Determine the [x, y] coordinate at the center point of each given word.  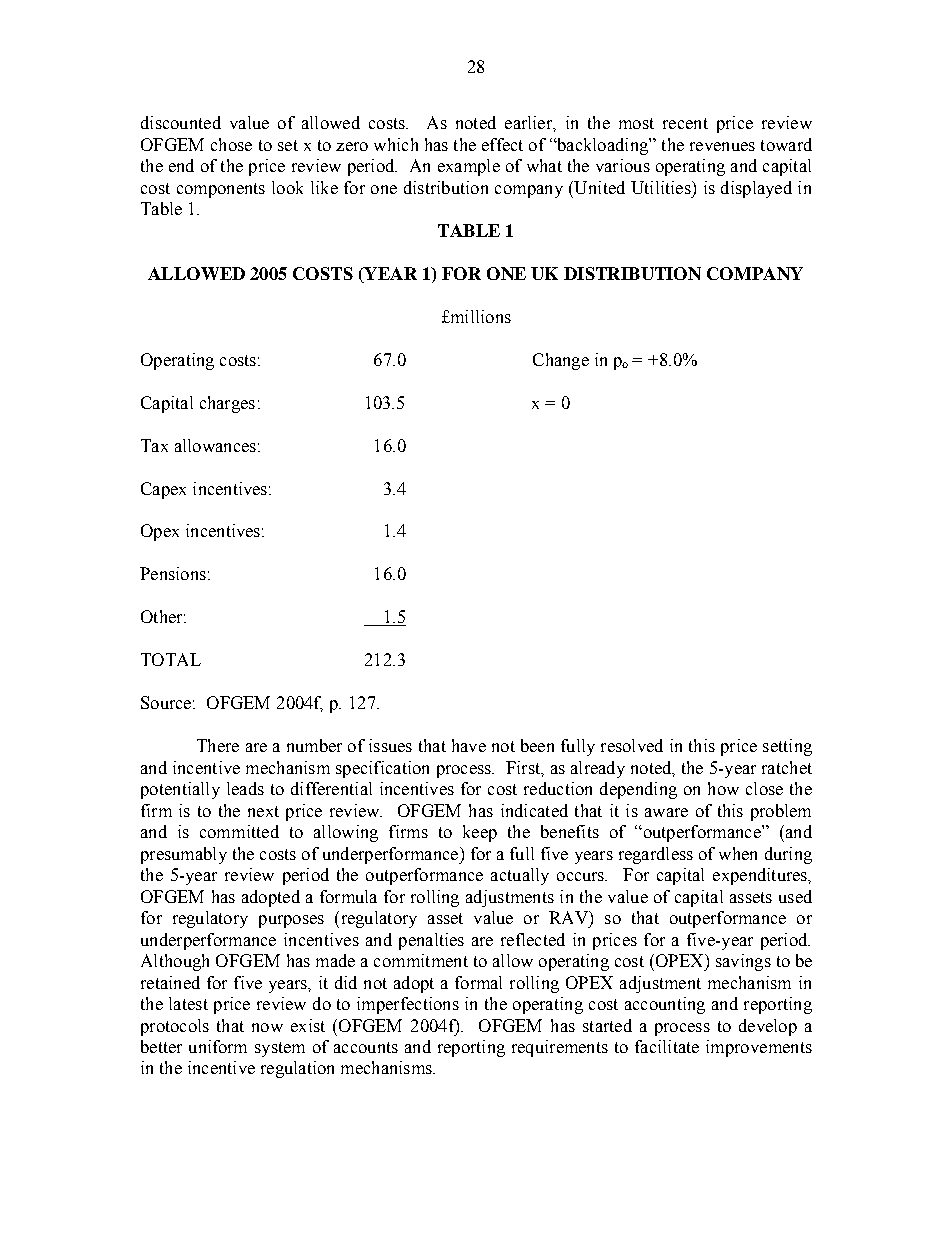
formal [478, 982]
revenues [722, 146]
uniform [218, 1046]
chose [231, 144]
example [469, 167]
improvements [759, 1048]
